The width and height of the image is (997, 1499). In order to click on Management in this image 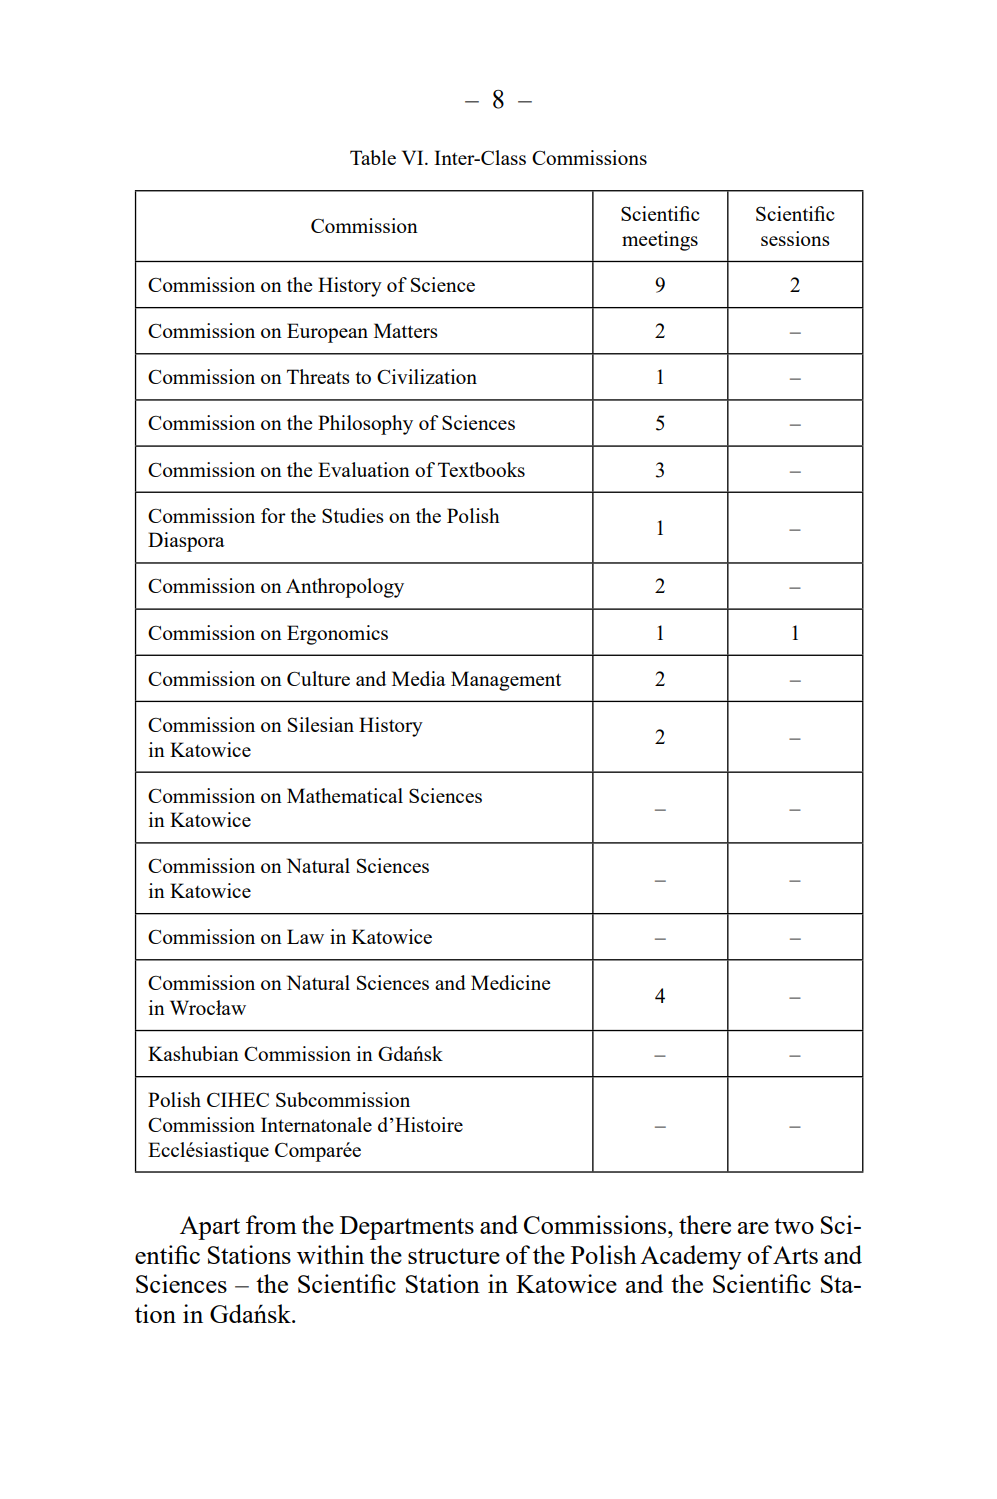, I will do `click(506, 681)`.
